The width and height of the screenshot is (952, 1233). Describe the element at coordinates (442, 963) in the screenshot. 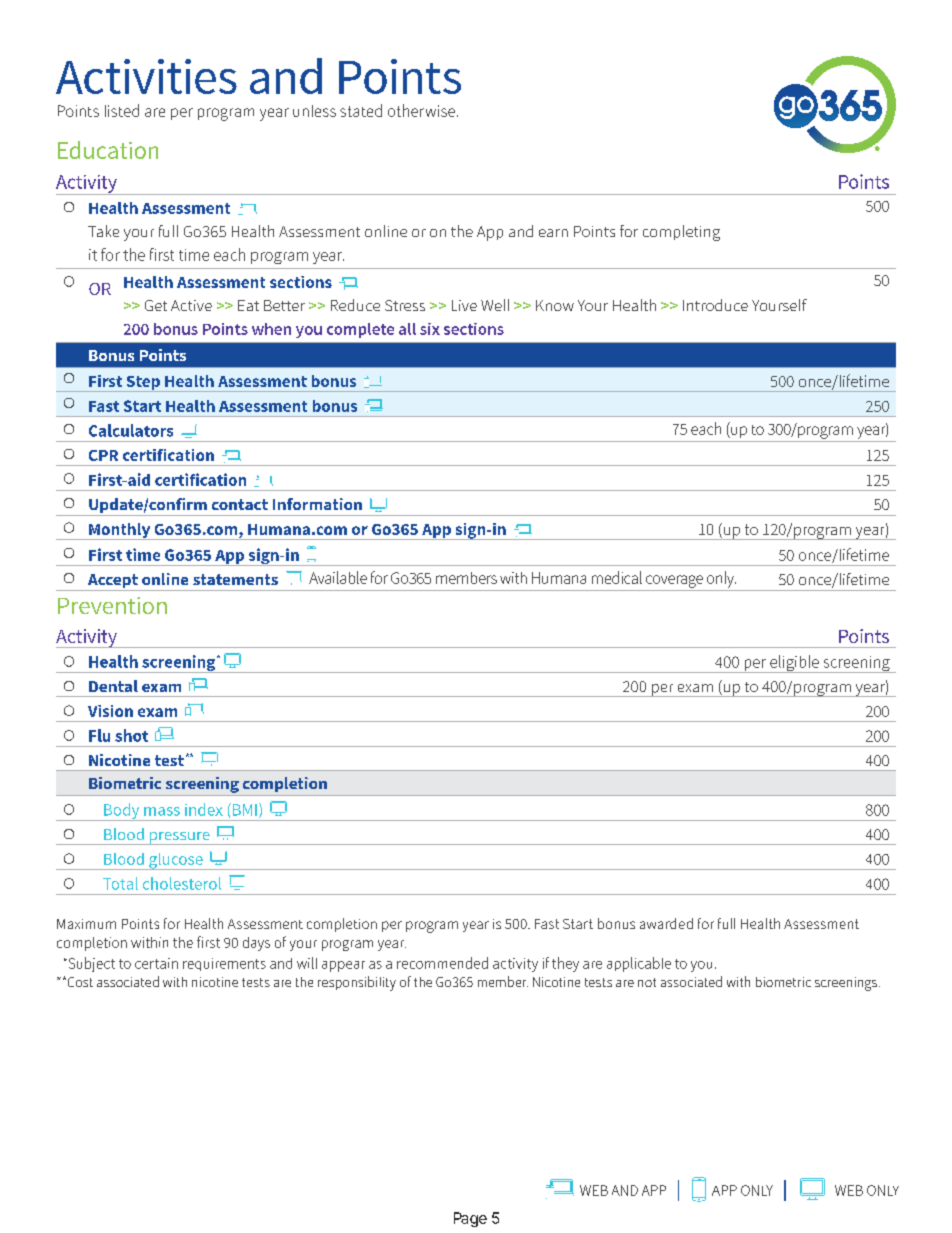

I see `recommended` at that location.
